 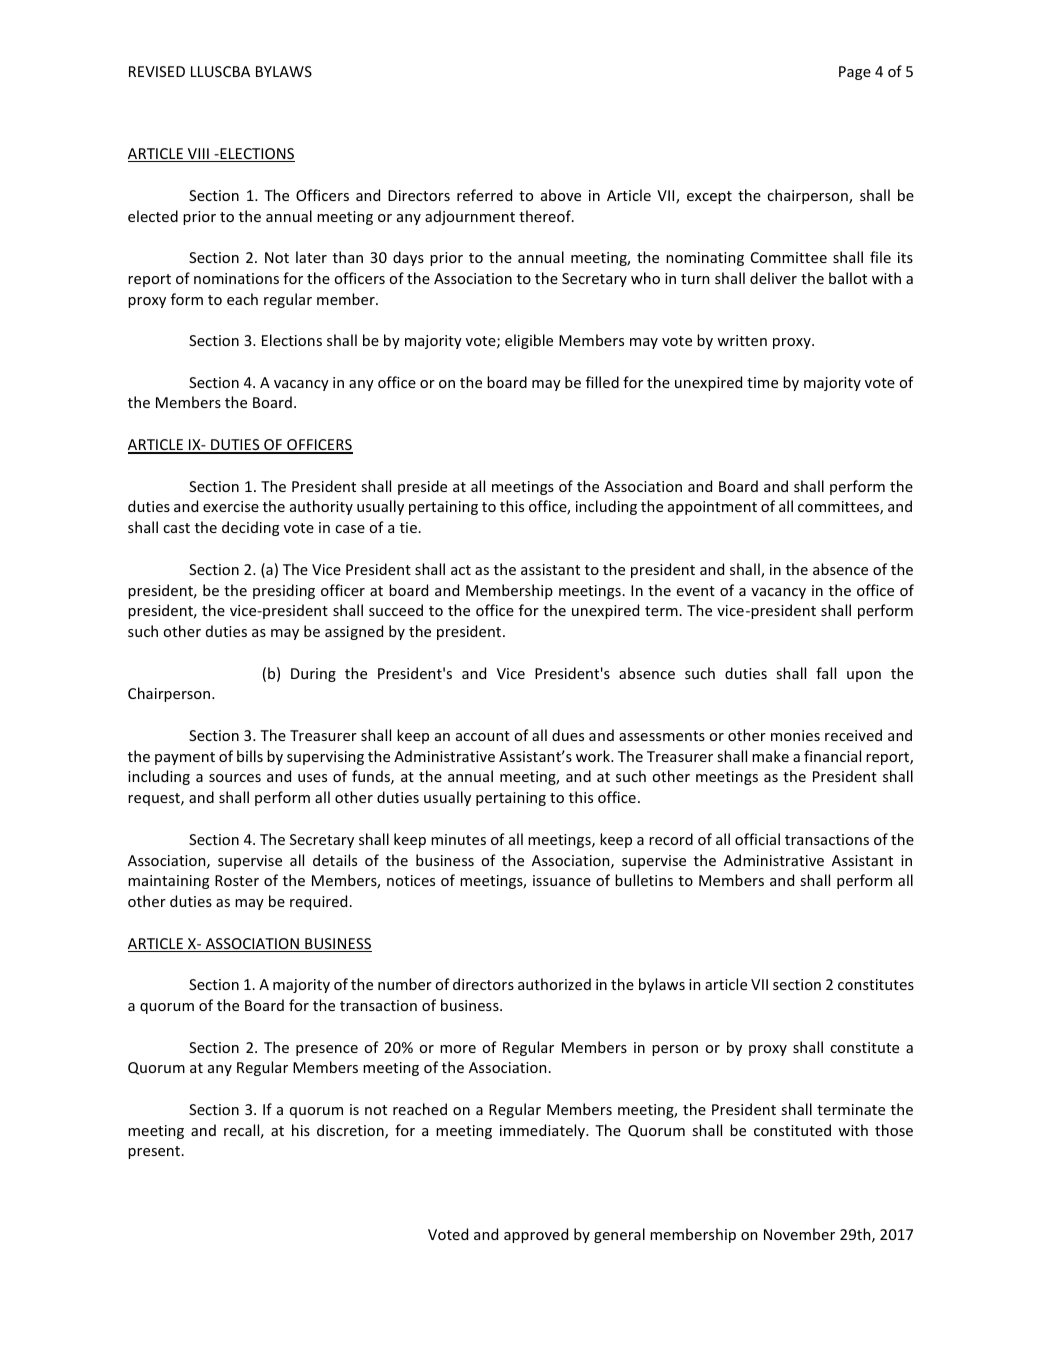 I want to click on During, so click(x=313, y=675).
